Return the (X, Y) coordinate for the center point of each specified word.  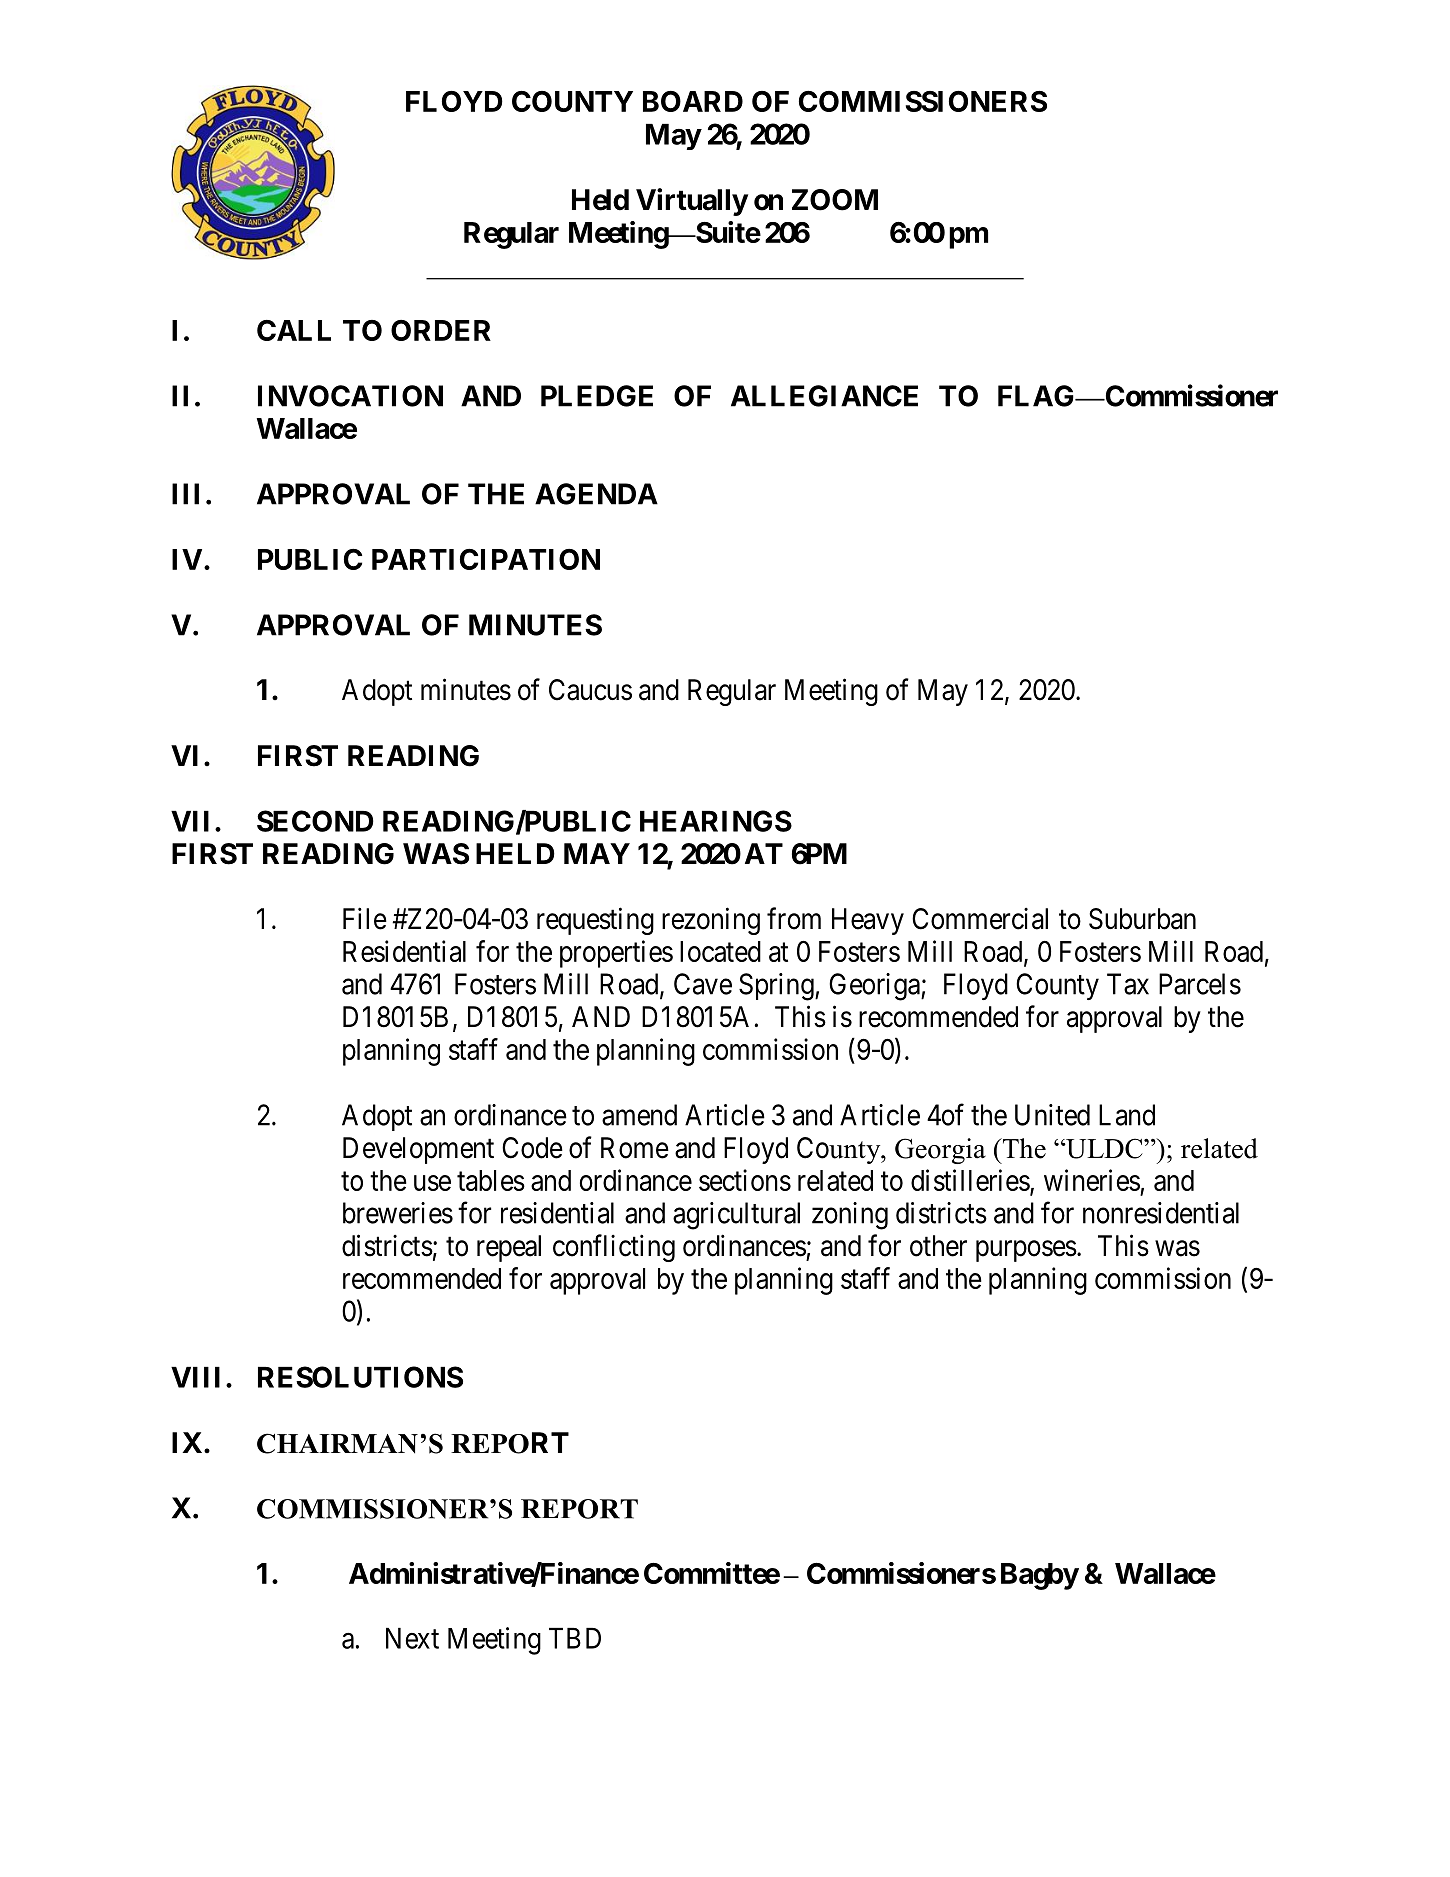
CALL (294, 330)
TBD (575, 1638)
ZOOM (835, 200)
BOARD (693, 101)
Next (412, 1638)
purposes (1026, 1251)
